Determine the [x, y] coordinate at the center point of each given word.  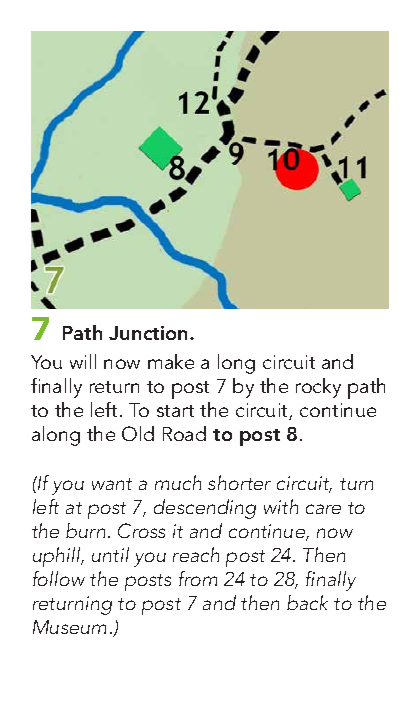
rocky [318, 388]
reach [196, 554]
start [175, 411]
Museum [69, 627]
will [83, 361]
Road [184, 433]
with [281, 506]
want [112, 484]
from [198, 578]
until [110, 554]
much [178, 482]
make [171, 361]
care [323, 509]
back [307, 602]
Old [138, 433]
